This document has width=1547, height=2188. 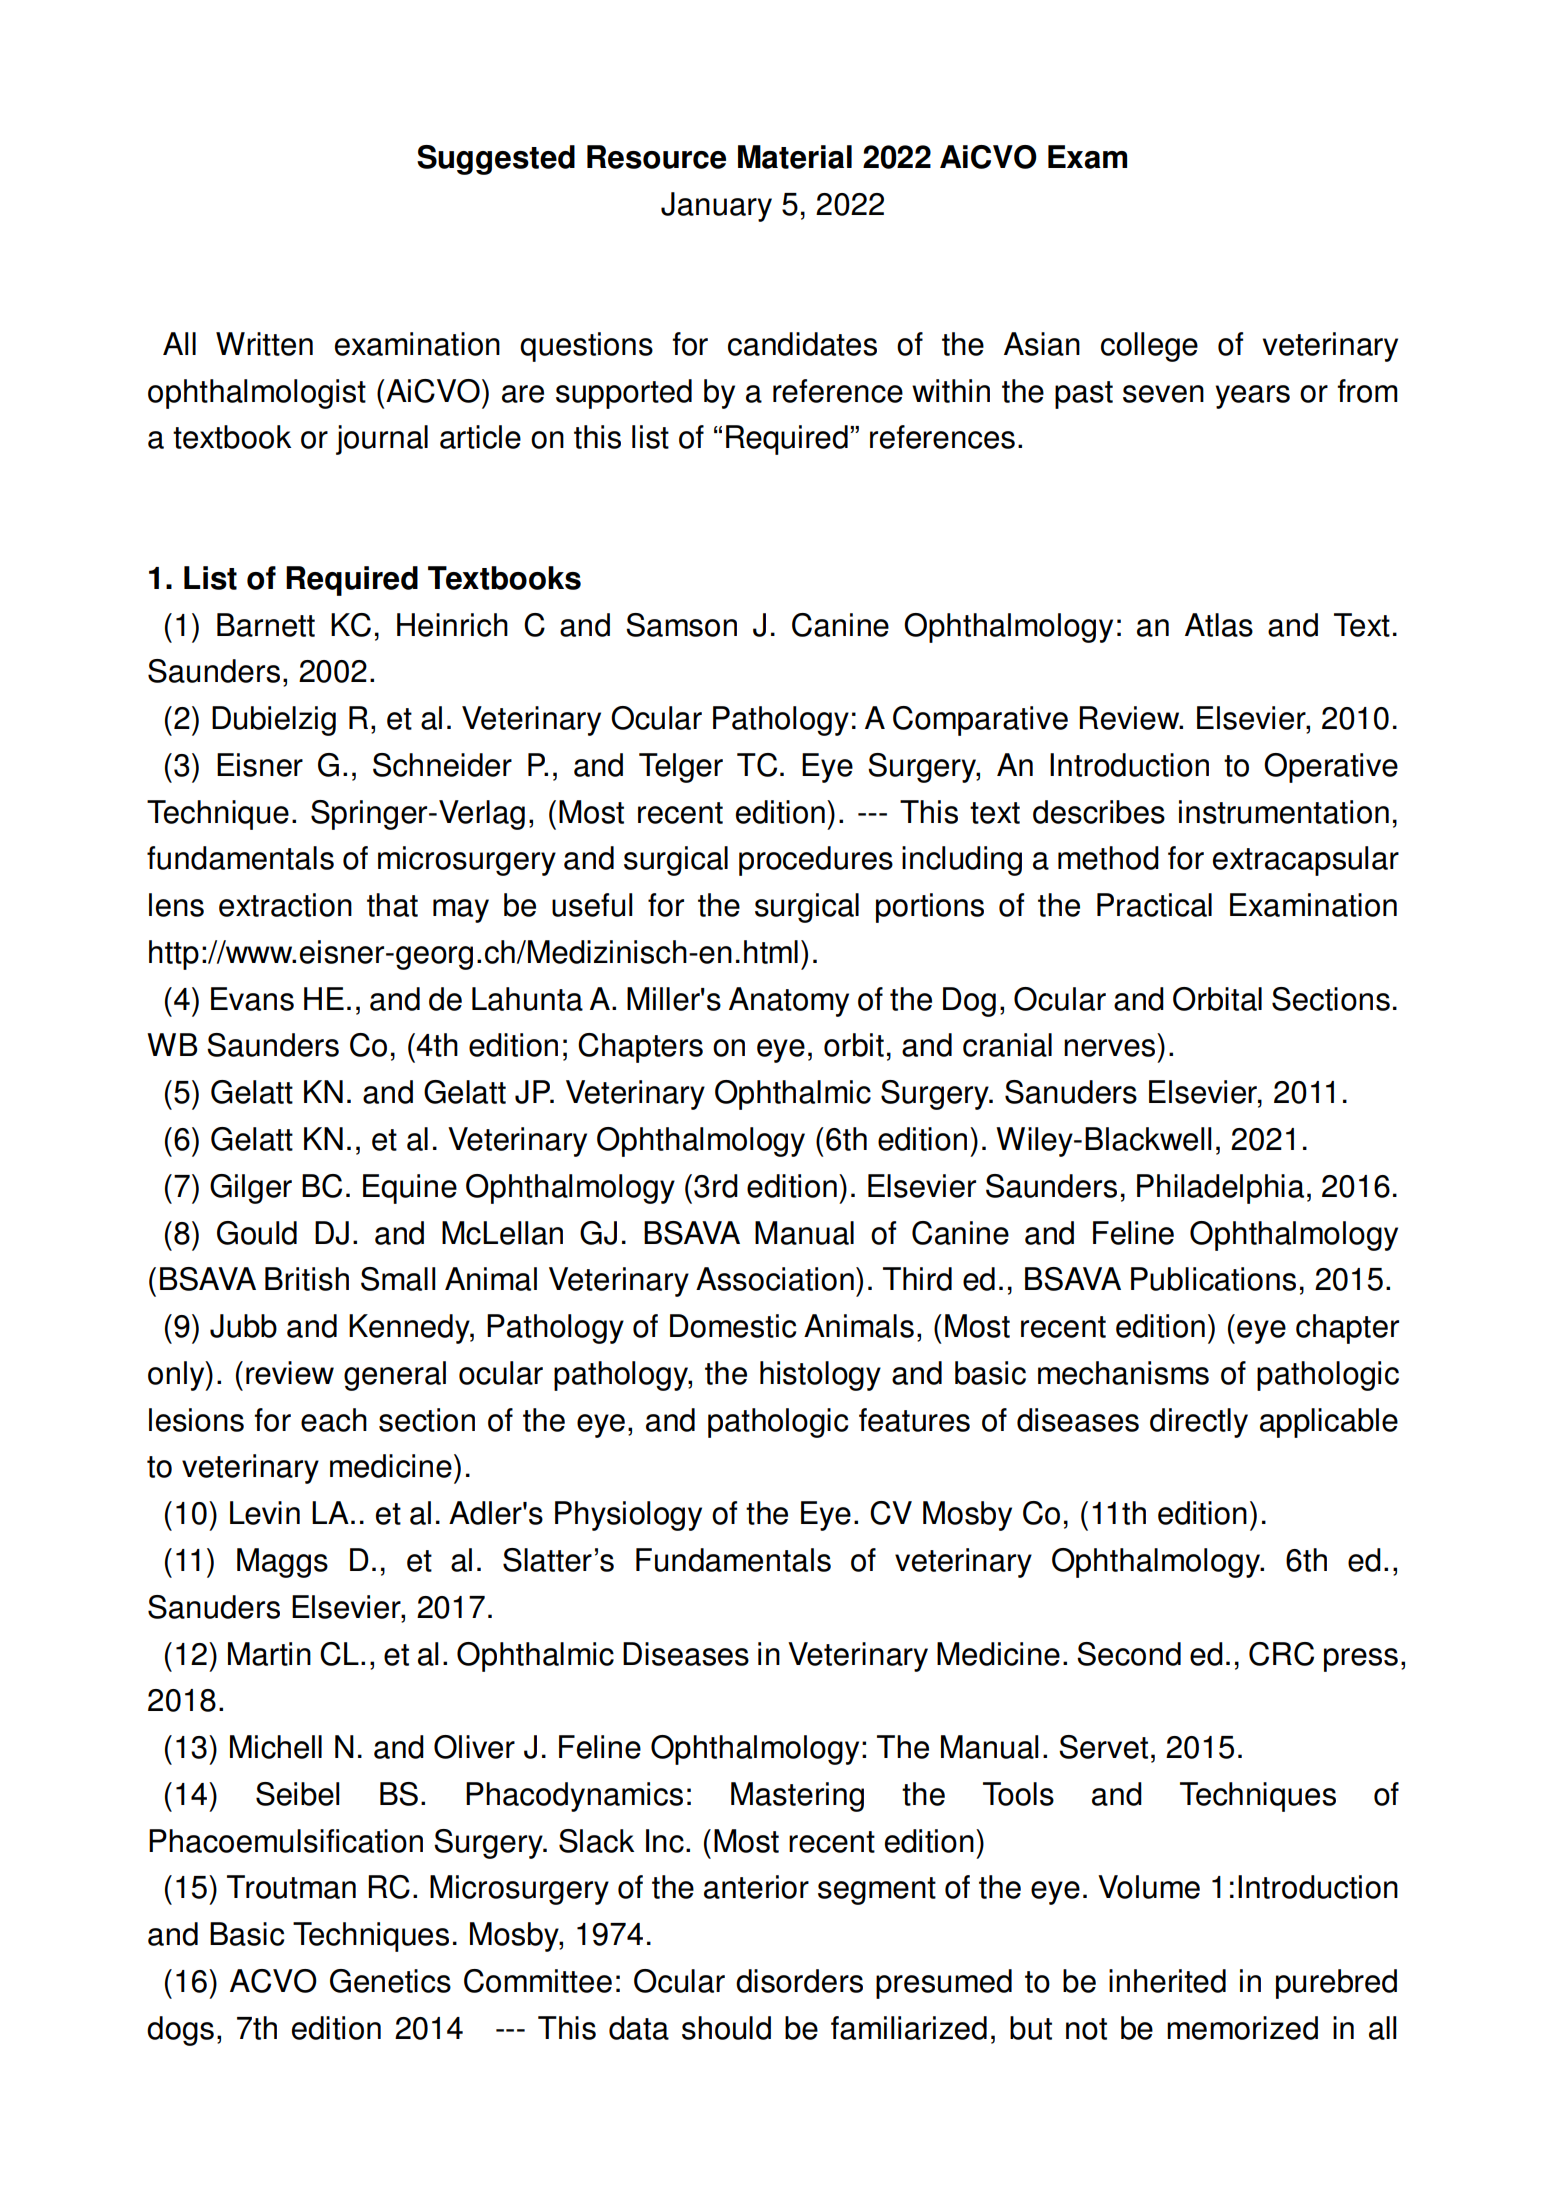 What do you see at coordinates (264, 344) in the document?
I see `Written` at bounding box center [264, 344].
